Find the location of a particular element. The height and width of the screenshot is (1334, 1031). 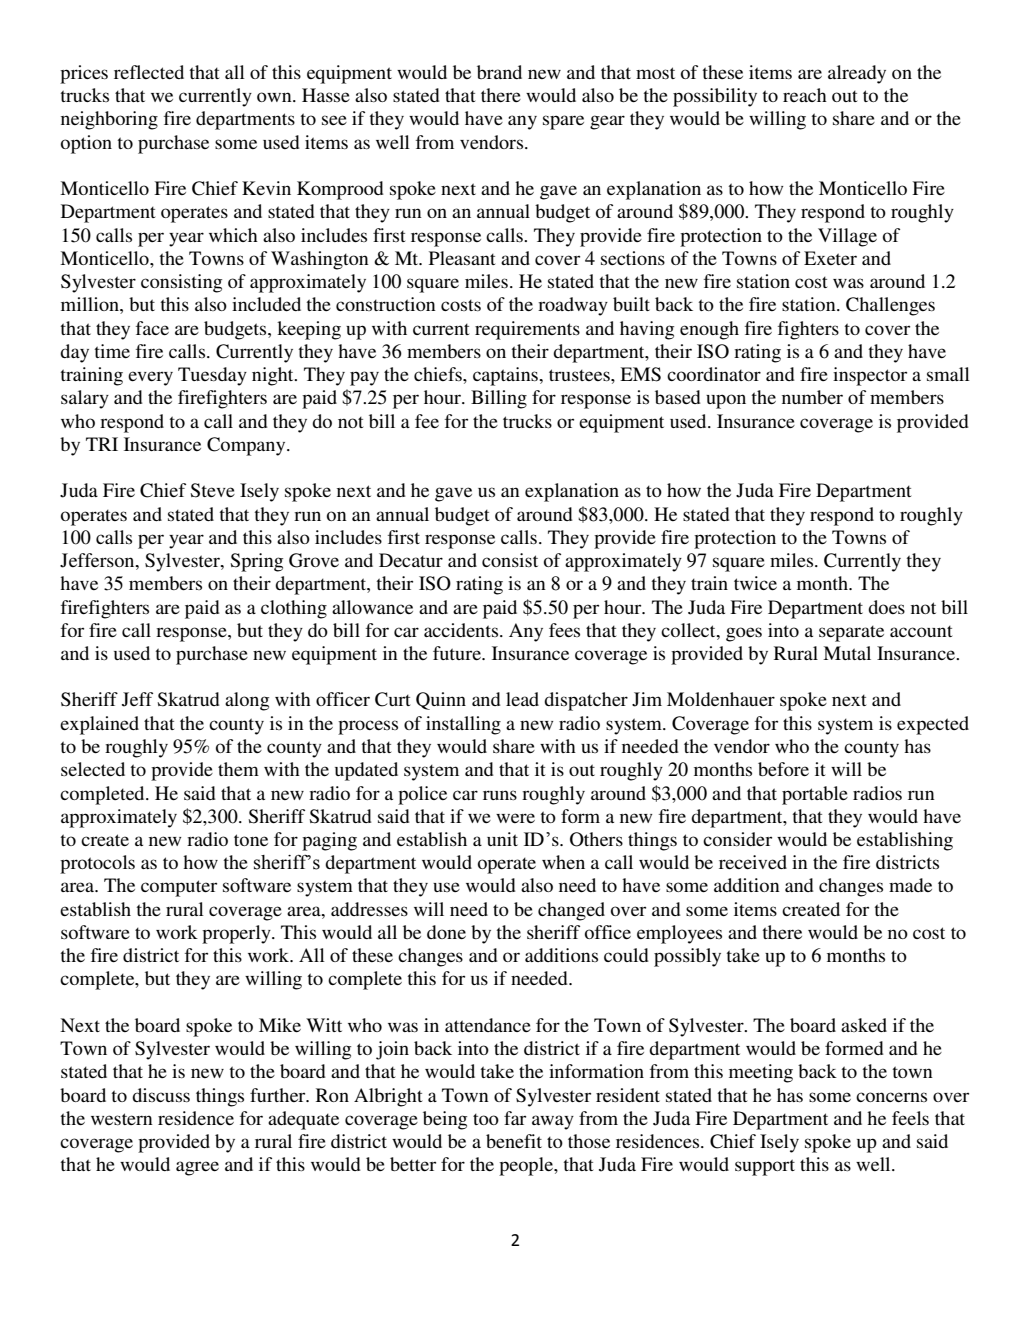

trustees is located at coordinates (580, 375).
